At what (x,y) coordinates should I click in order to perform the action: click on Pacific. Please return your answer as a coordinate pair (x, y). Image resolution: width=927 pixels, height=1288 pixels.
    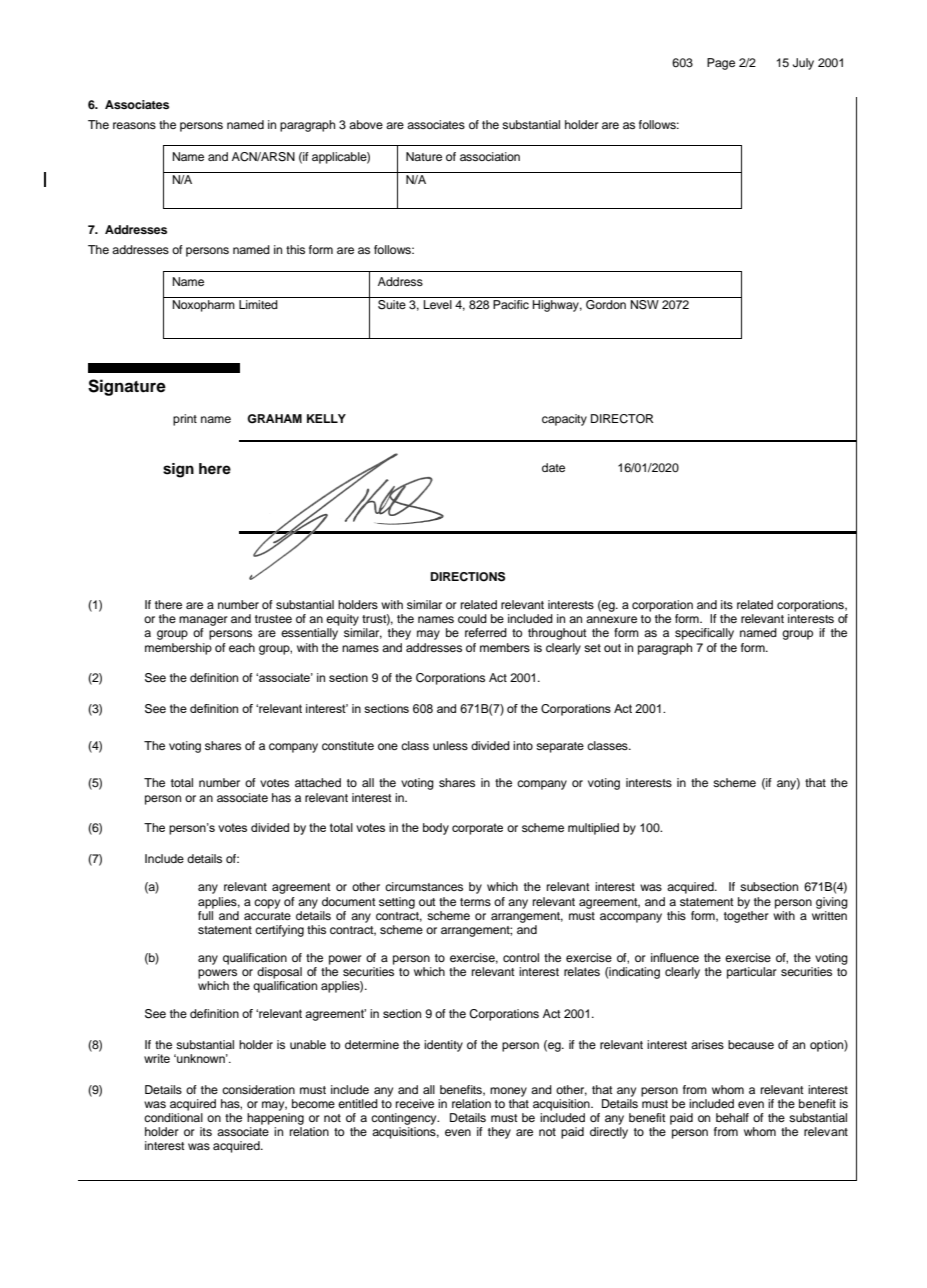
    Looking at the image, I should click on (511, 304).
